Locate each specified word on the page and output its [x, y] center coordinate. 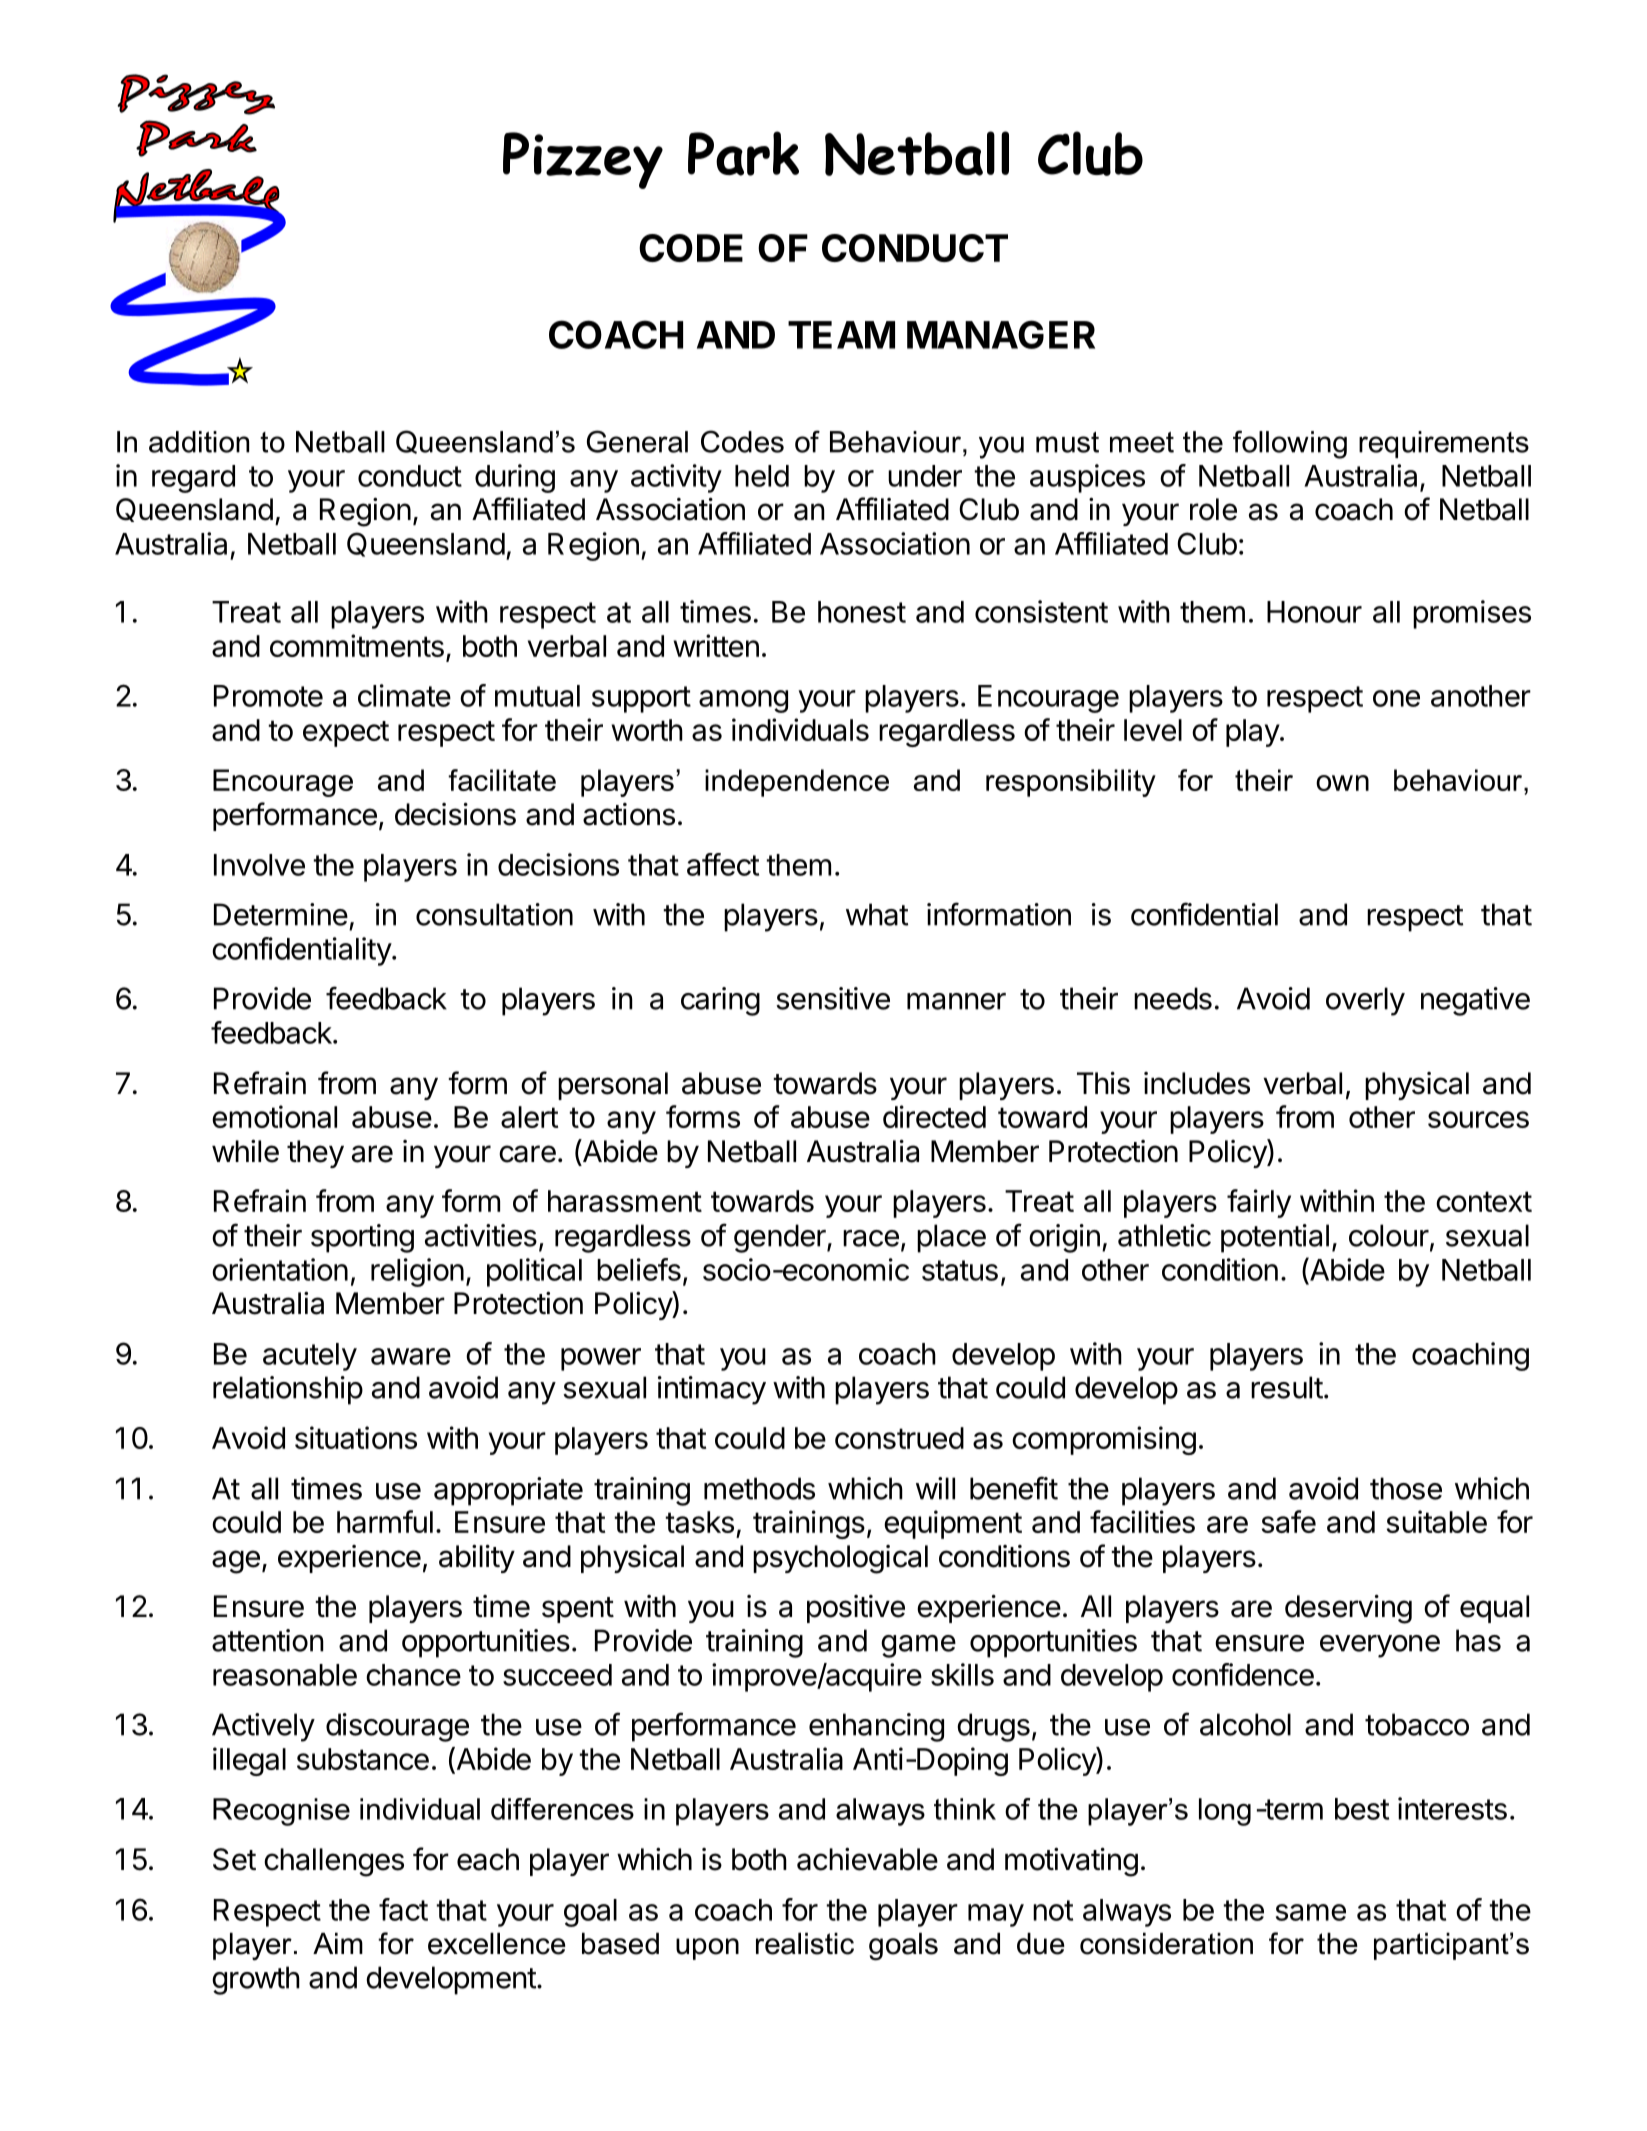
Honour [1314, 612]
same [1311, 1912]
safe [1289, 1521]
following [1290, 444]
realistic [805, 1944]
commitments [357, 645]
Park [743, 153]
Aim [338, 1943]
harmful [385, 1521]
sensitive [833, 998]
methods [759, 1488]
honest [862, 612]
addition [199, 442]
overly [1365, 1001]
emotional [274, 1116]
